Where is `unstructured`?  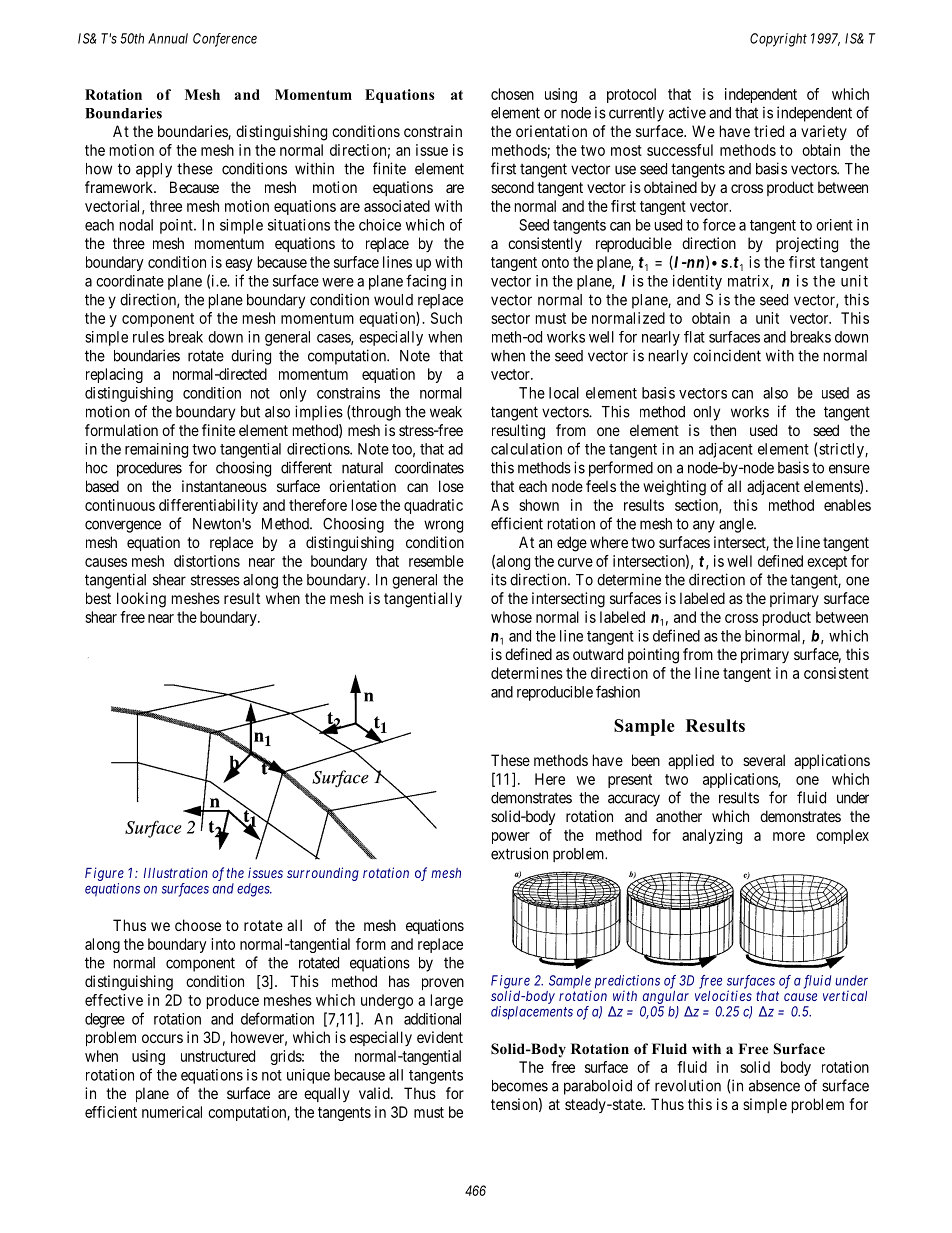 unstructured is located at coordinates (218, 1056).
